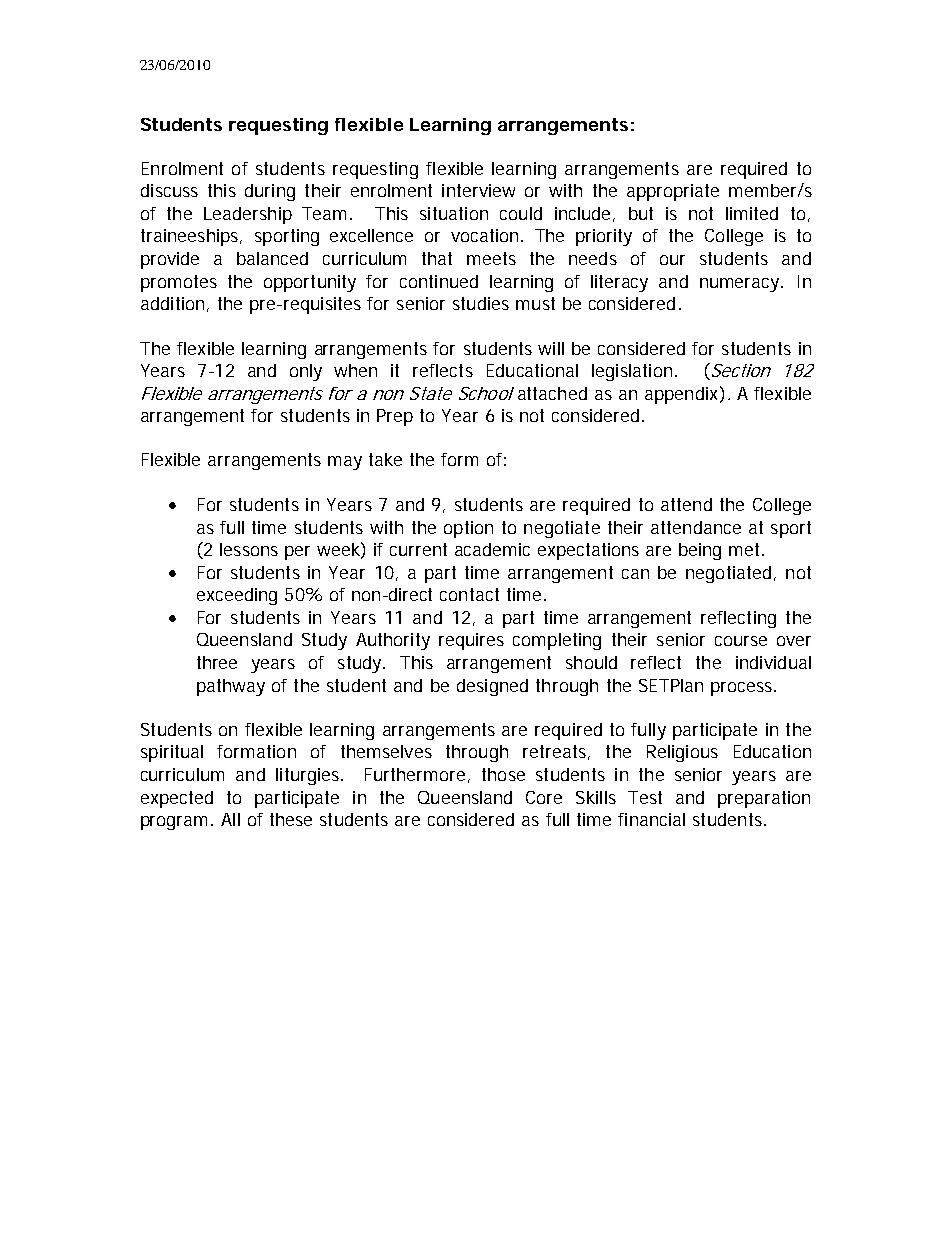 This screenshot has width=952, height=1233. What do you see at coordinates (752, 213) in the screenshot?
I see `limited` at bounding box center [752, 213].
